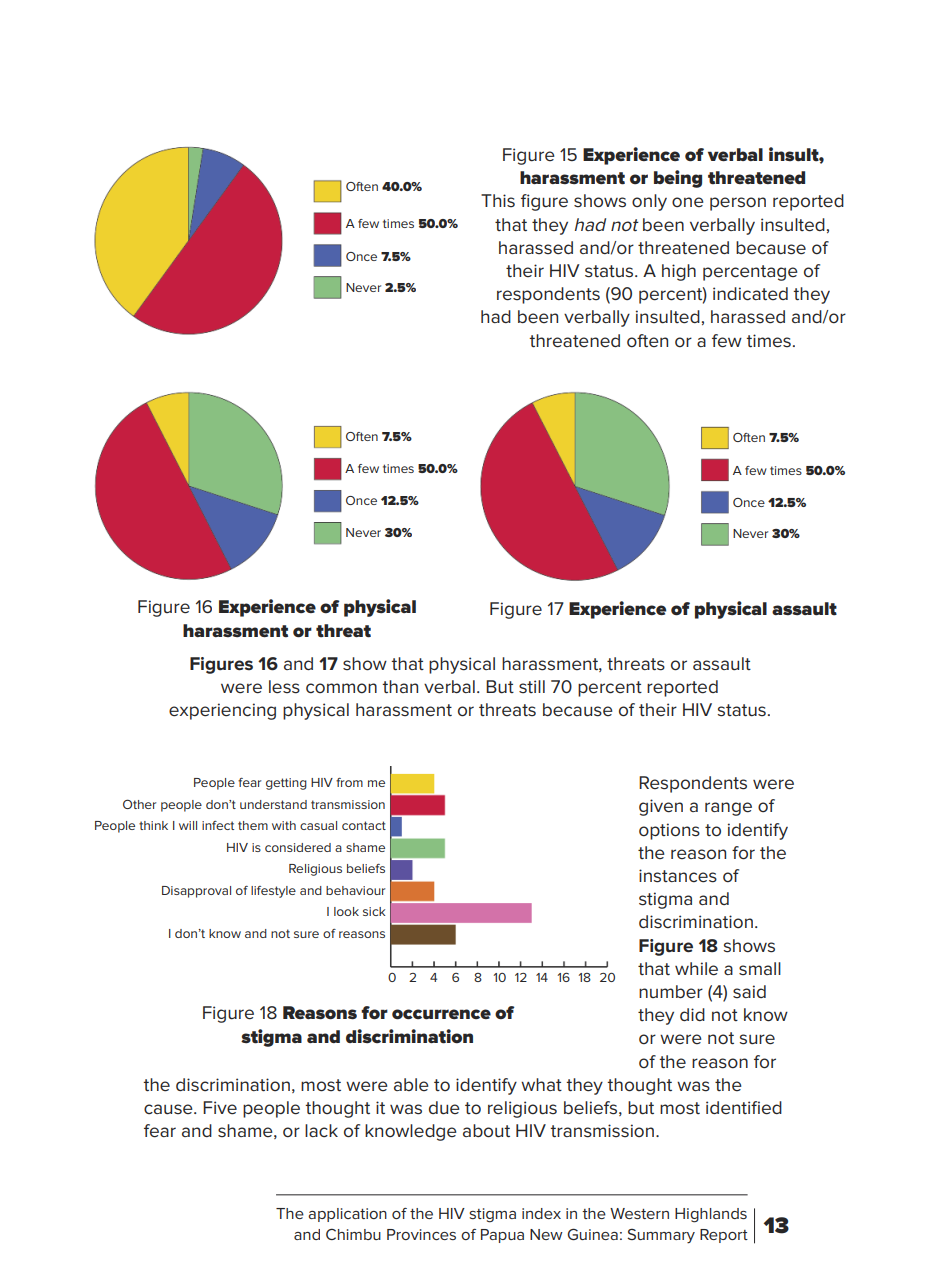 Image resolution: width=940 pixels, height=1288 pixels. Describe the element at coordinates (661, 807) in the screenshot. I see `given` at that location.
